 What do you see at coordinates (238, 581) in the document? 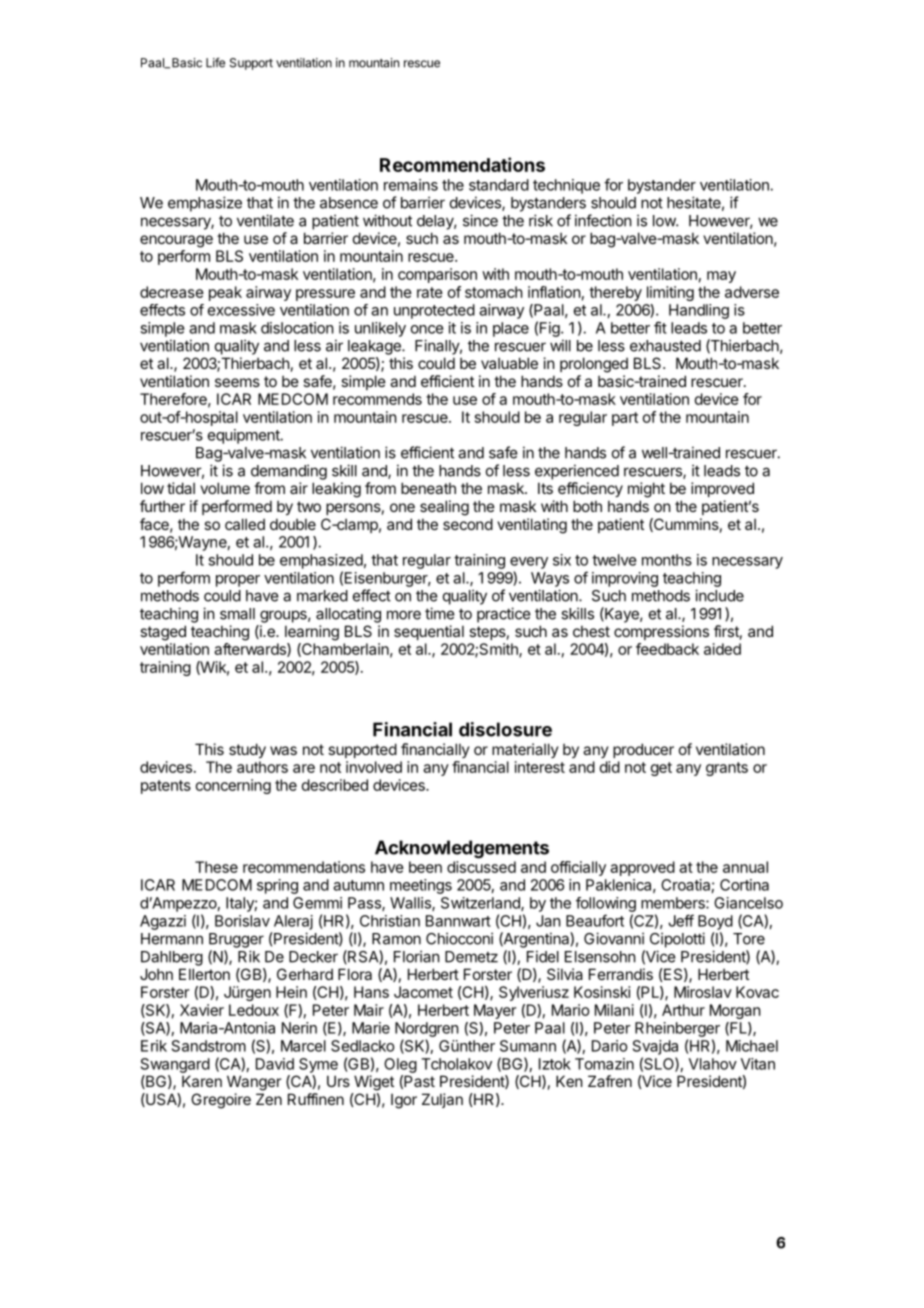
I see `proper` at bounding box center [238, 581].
